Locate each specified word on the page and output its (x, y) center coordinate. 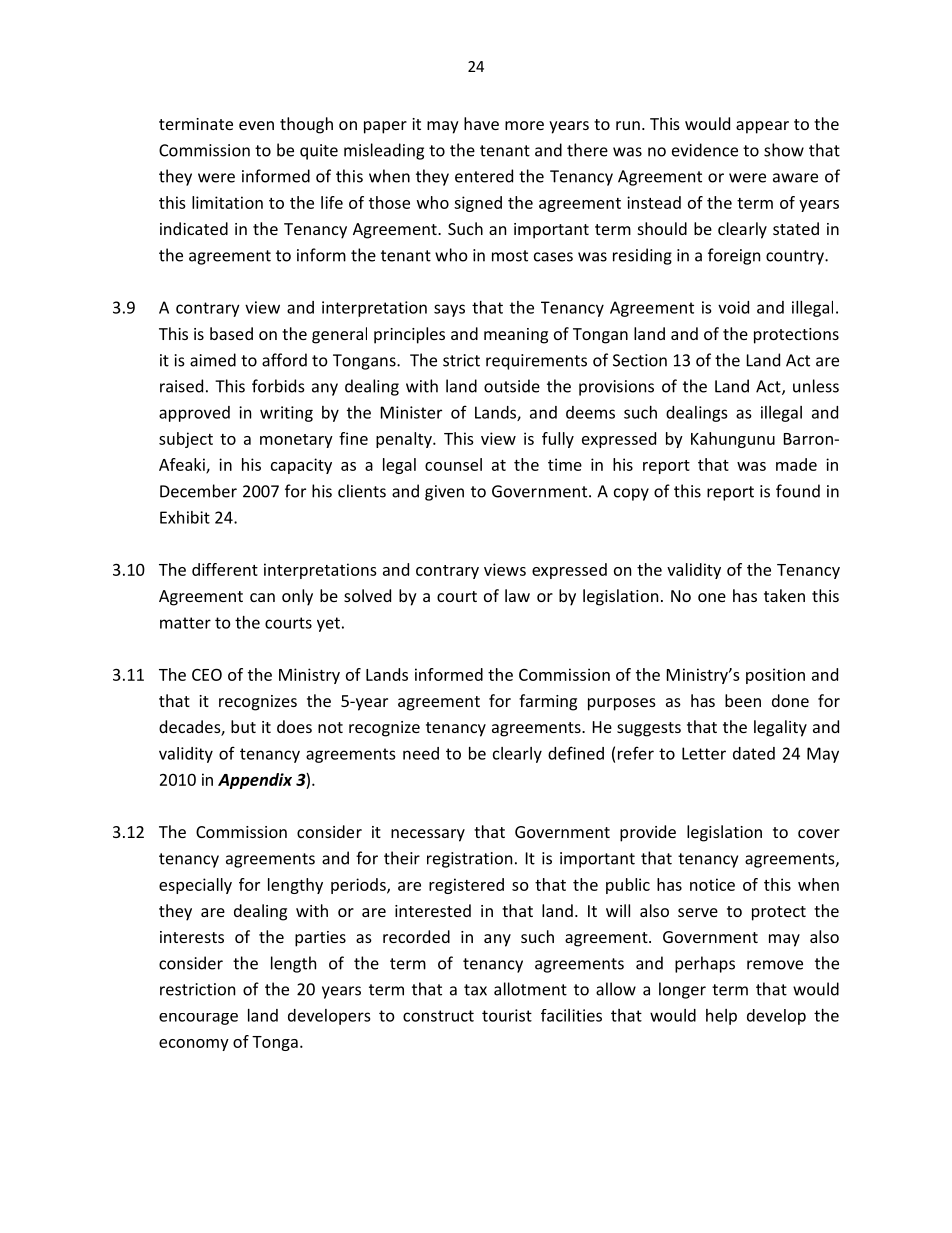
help (721, 1017)
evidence (705, 150)
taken (784, 595)
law (517, 595)
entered (484, 176)
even (256, 125)
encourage (198, 1019)
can (262, 597)
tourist (507, 1015)
